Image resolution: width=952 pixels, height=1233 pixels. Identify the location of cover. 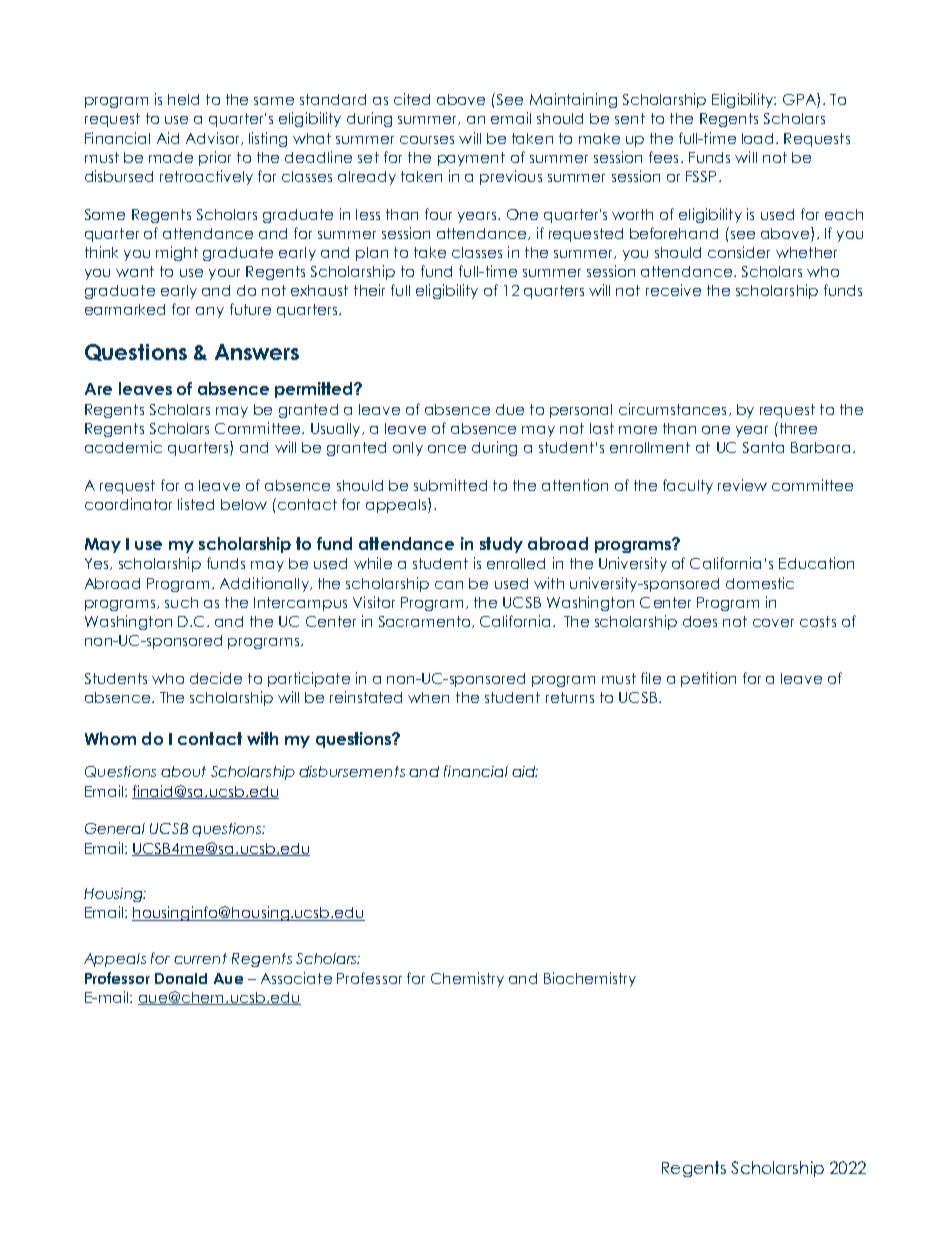
(773, 623).
